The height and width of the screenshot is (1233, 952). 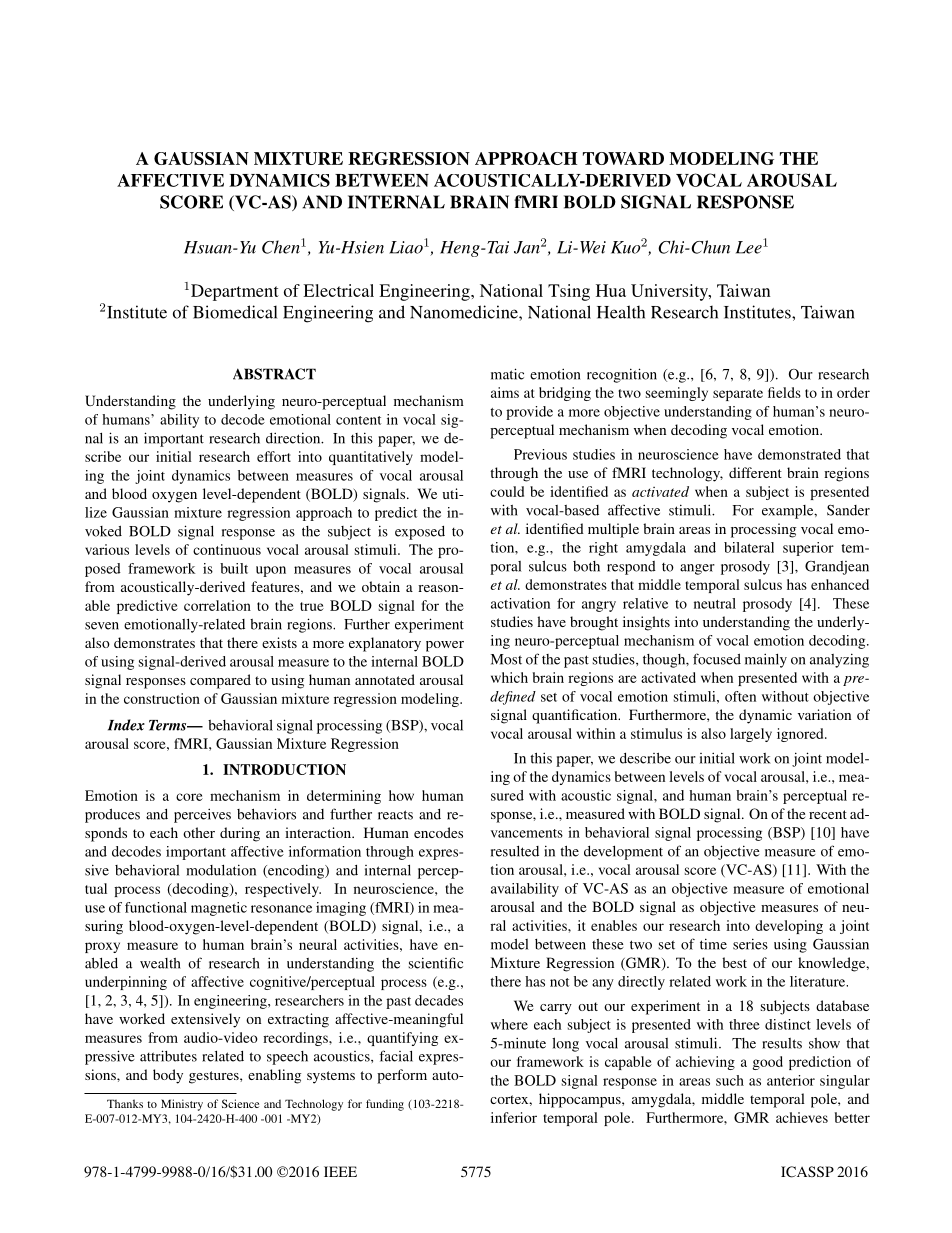 What do you see at coordinates (182, 1105) in the screenshot?
I see `Ministry` at bounding box center [182, 1105].
